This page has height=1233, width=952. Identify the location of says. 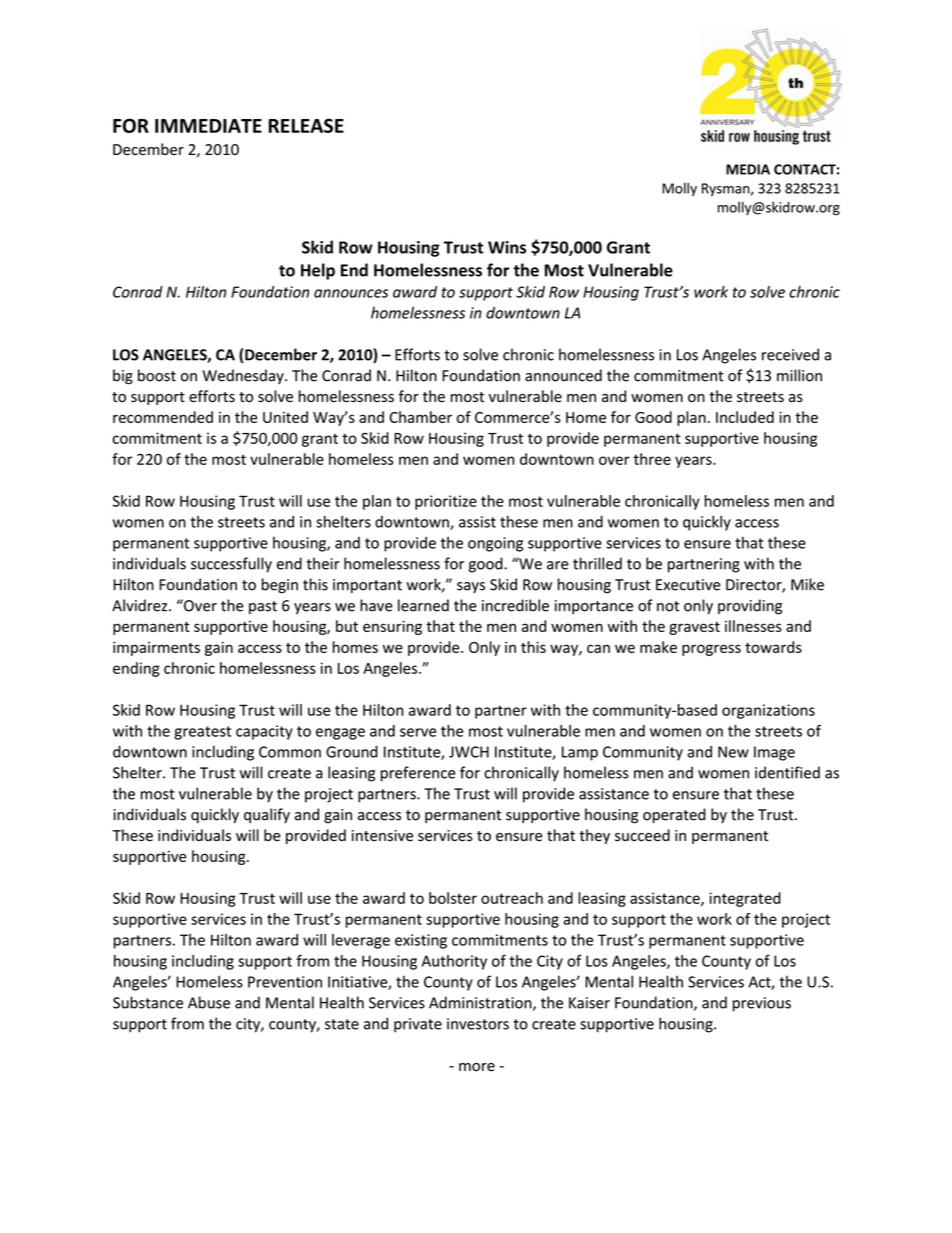
(471, 587).
